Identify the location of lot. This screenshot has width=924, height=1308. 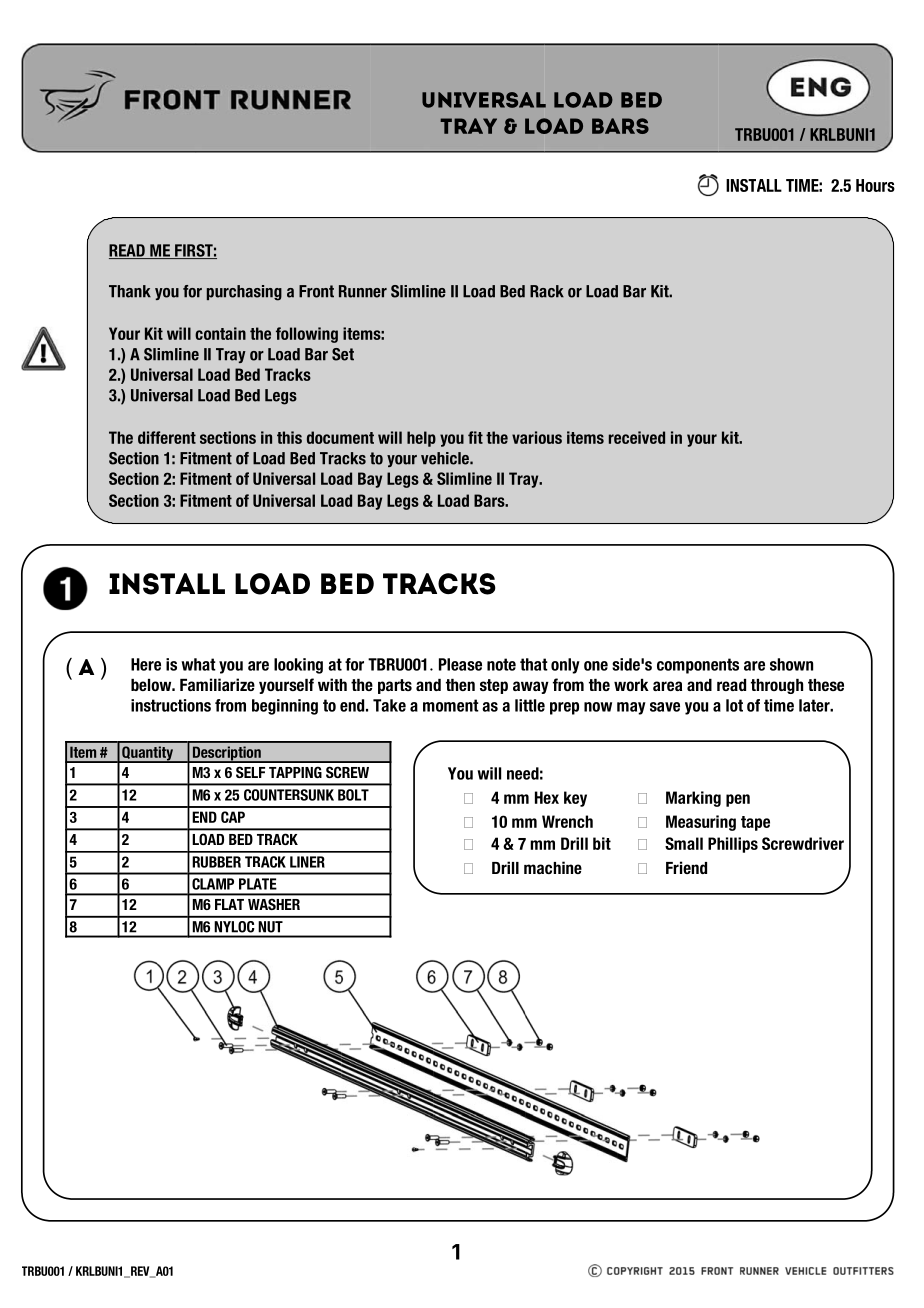
(734, 705).
